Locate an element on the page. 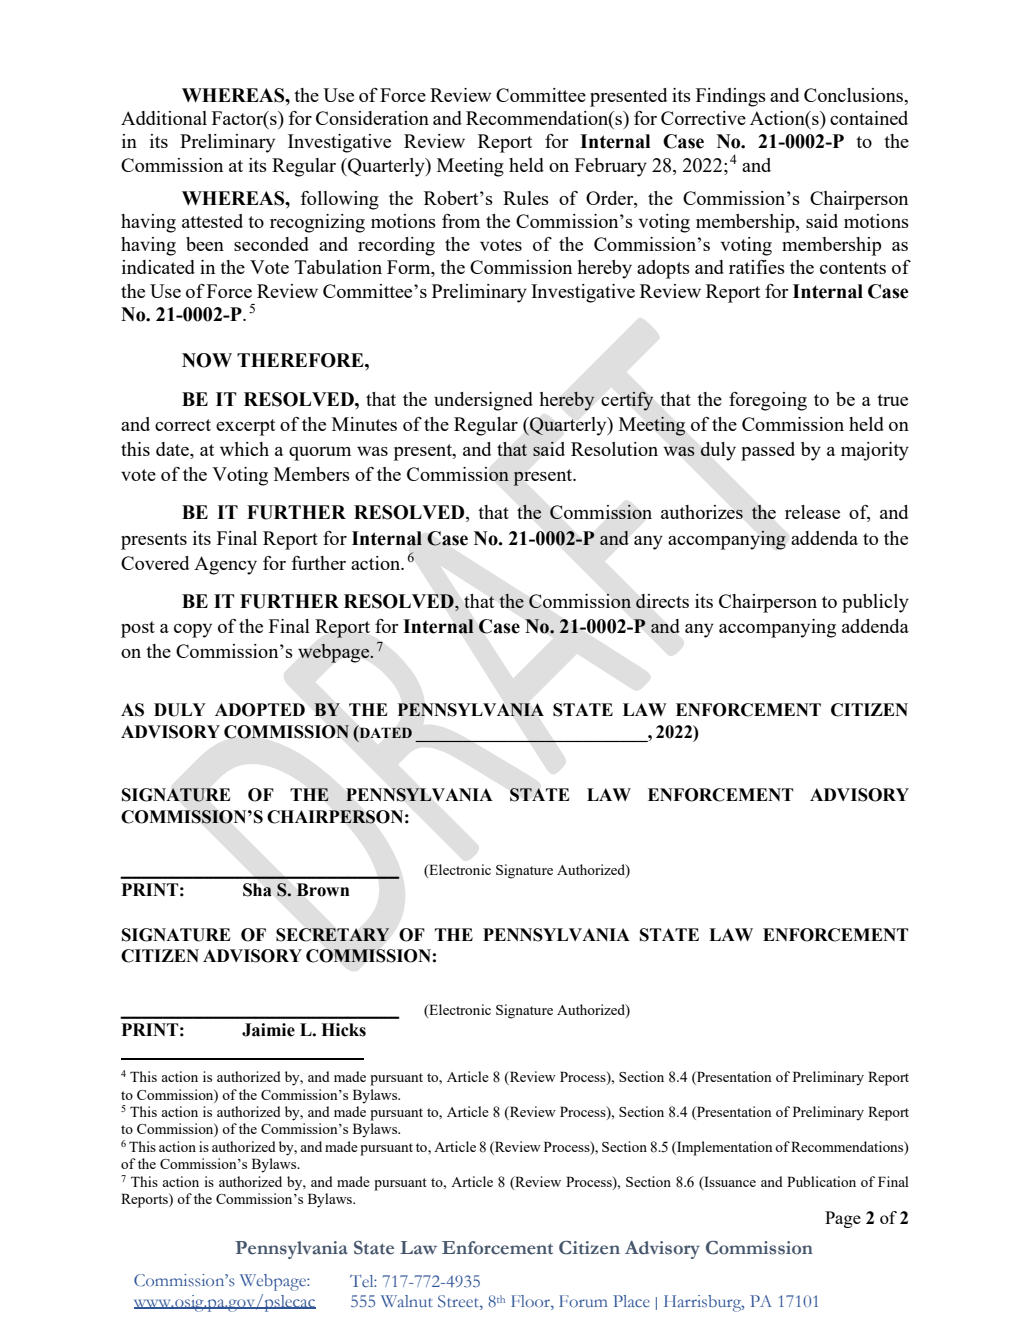 The width and height of the page is (1030, 1333). directs is located at coordinates (662, 601).
